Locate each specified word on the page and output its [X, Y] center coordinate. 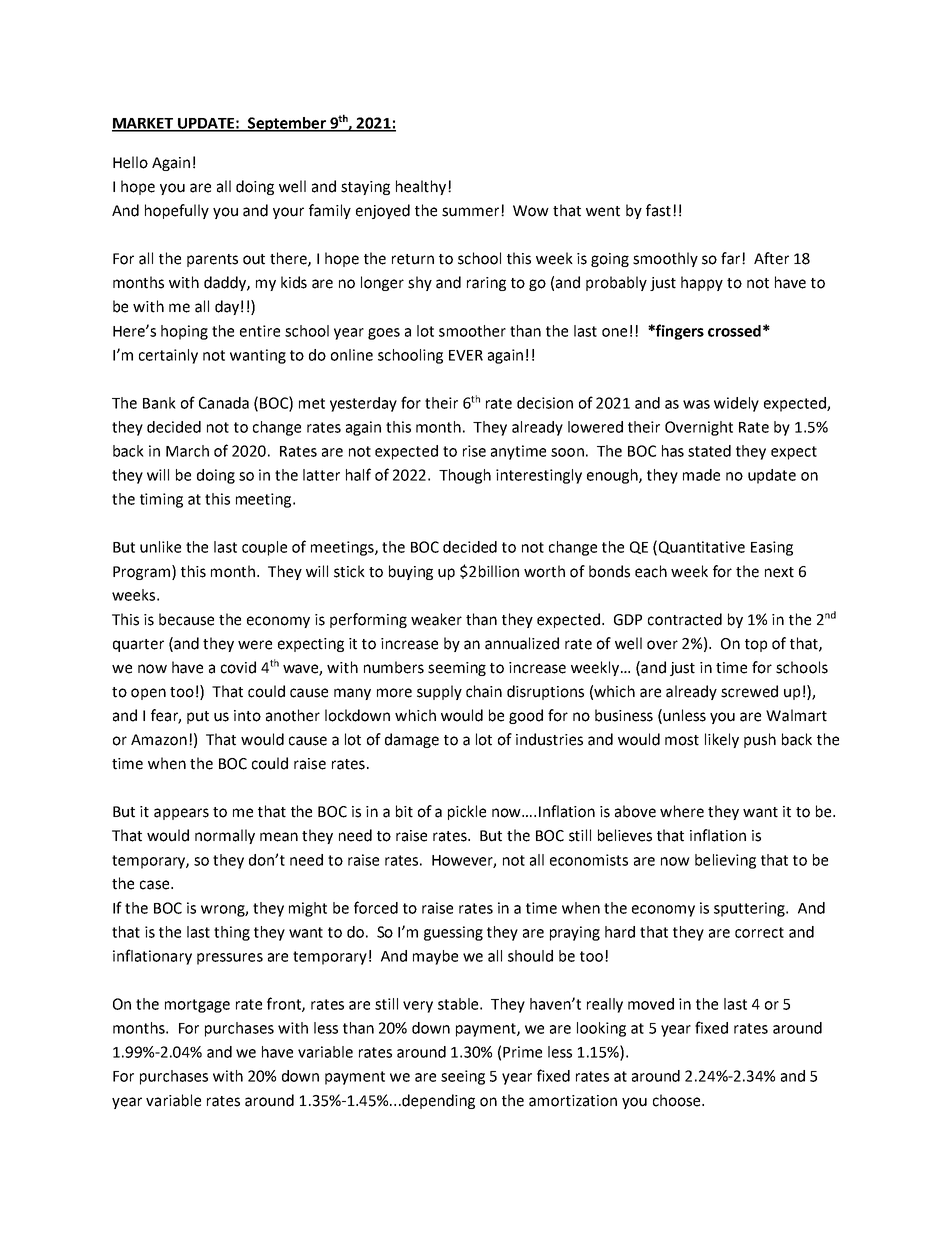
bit [404, 811]
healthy [422, 187]
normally [225, 836]
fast [658, 210]
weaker [436, 619]
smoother [472, 331]
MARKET [144, 124]
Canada [224, 403]
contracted [685, 619]
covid [238, 667]
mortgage [197, 1006]
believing [725, 861]
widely [736, 404]
